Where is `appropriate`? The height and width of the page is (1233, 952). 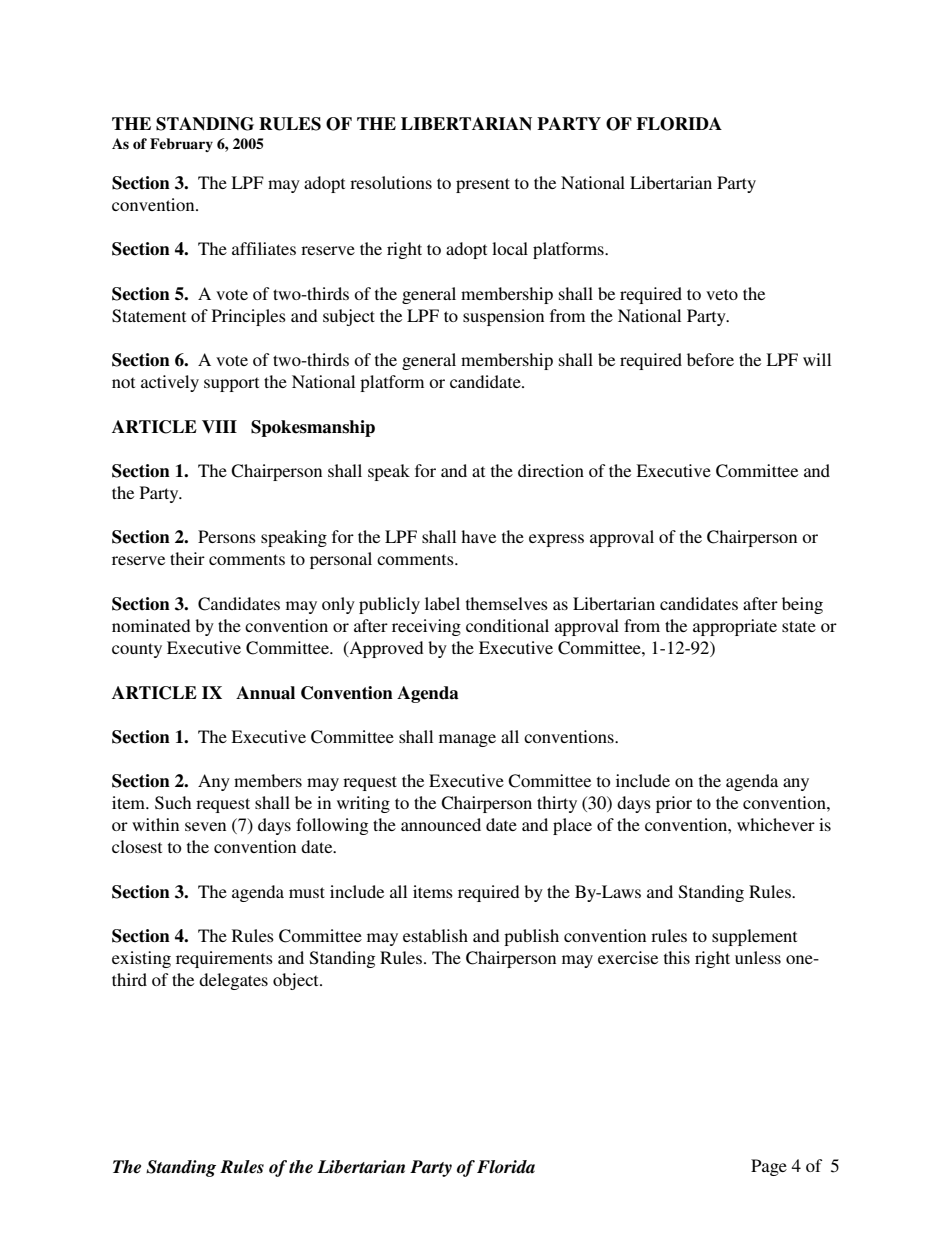 appropriate is located at coordinates (735, 627).
